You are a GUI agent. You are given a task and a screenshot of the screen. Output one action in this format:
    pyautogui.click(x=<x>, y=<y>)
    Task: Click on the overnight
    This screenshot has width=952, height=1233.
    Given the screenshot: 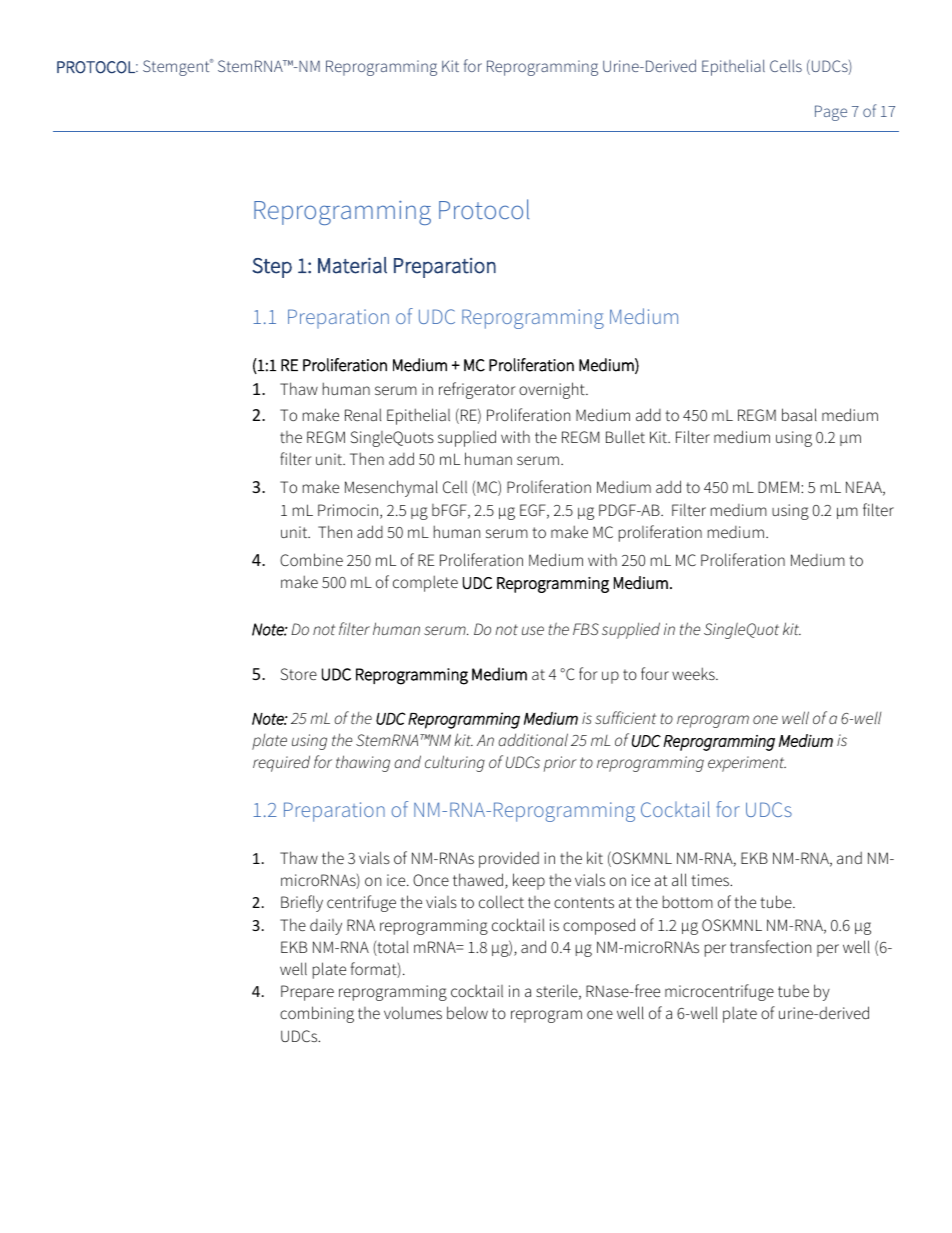 What is the action you would take?
    pyautogui.click(x=553, y=390)
